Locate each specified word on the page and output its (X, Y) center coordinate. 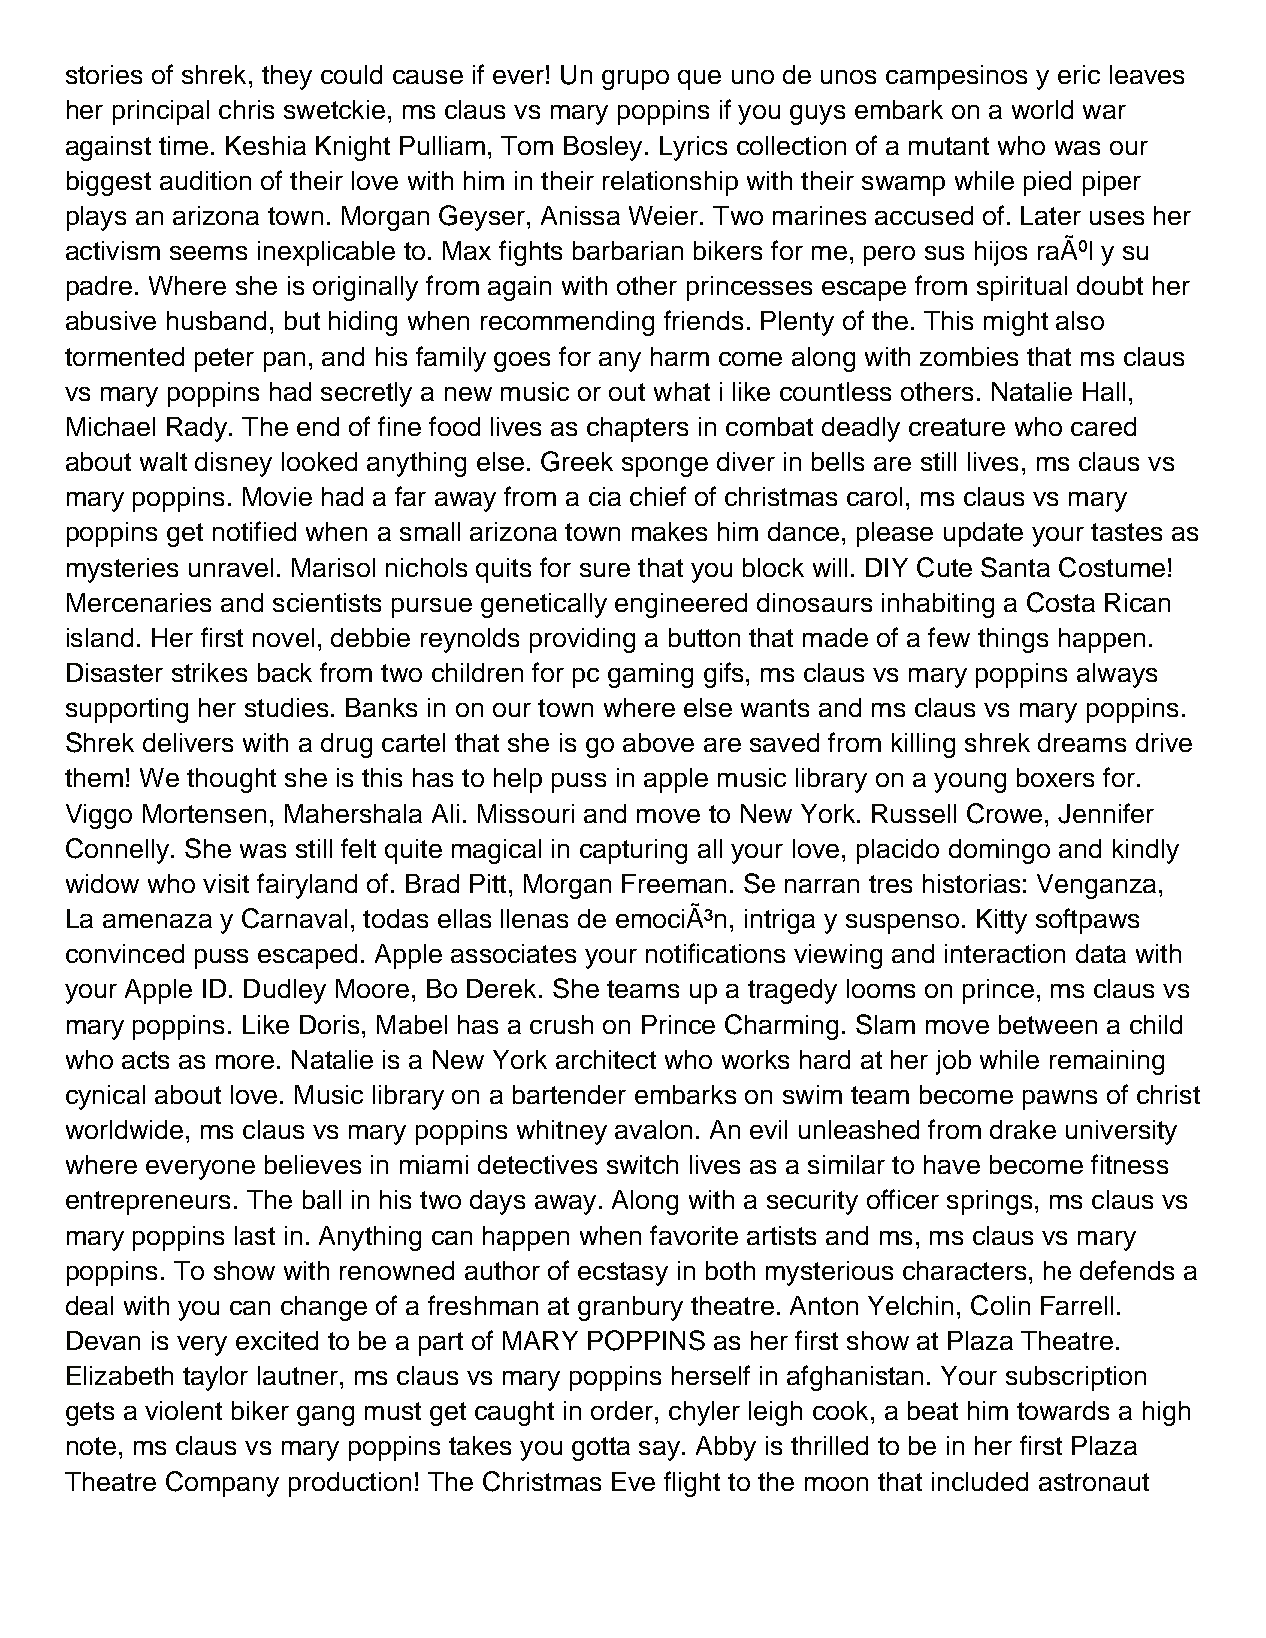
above (658, 742)
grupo (635, 80)
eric (1079, 74)
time (183, 145)
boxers (1055, 777)
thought (231, 780)
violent (183, 1410)
